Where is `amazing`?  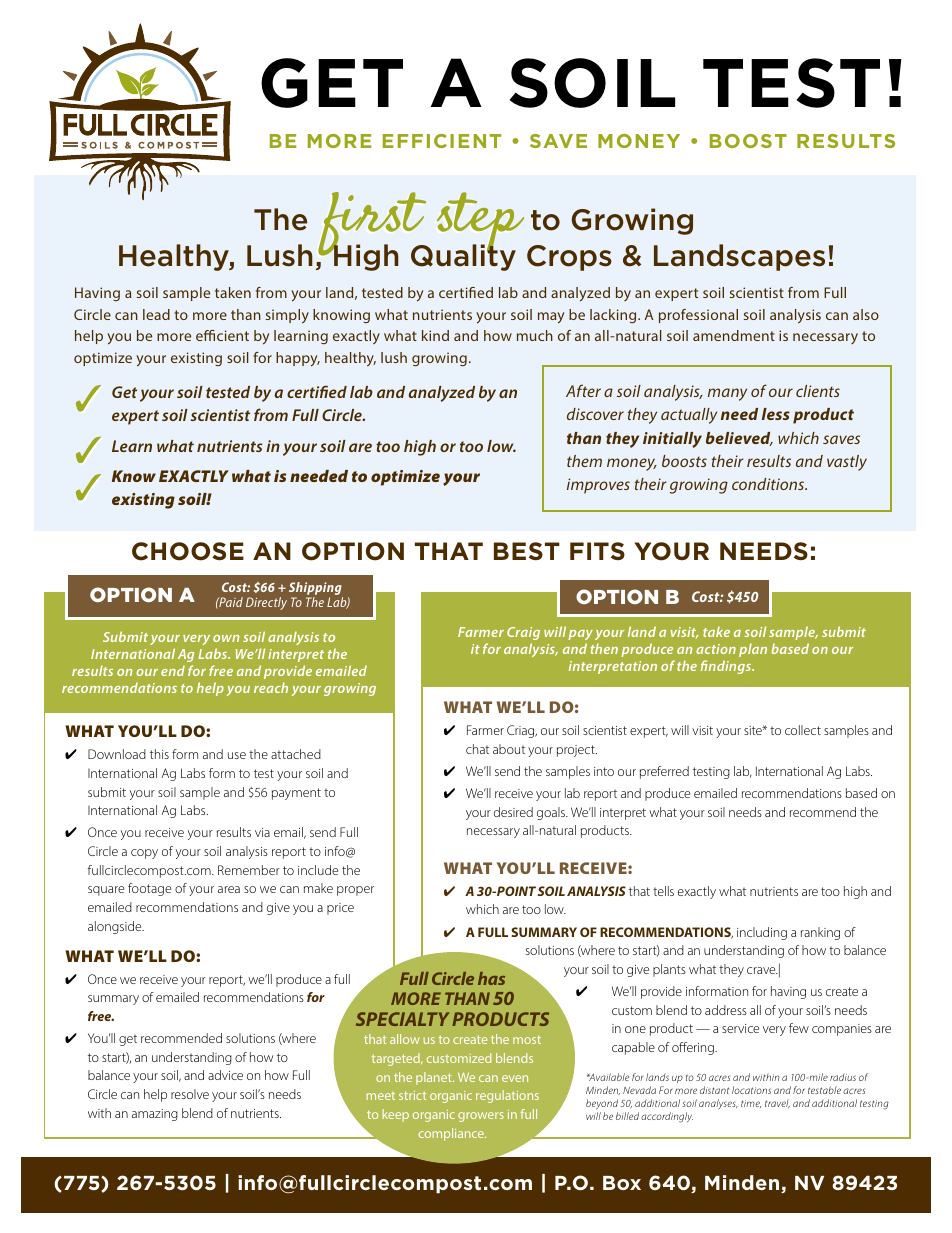
amazing is located at coordinates (155, 1115).
